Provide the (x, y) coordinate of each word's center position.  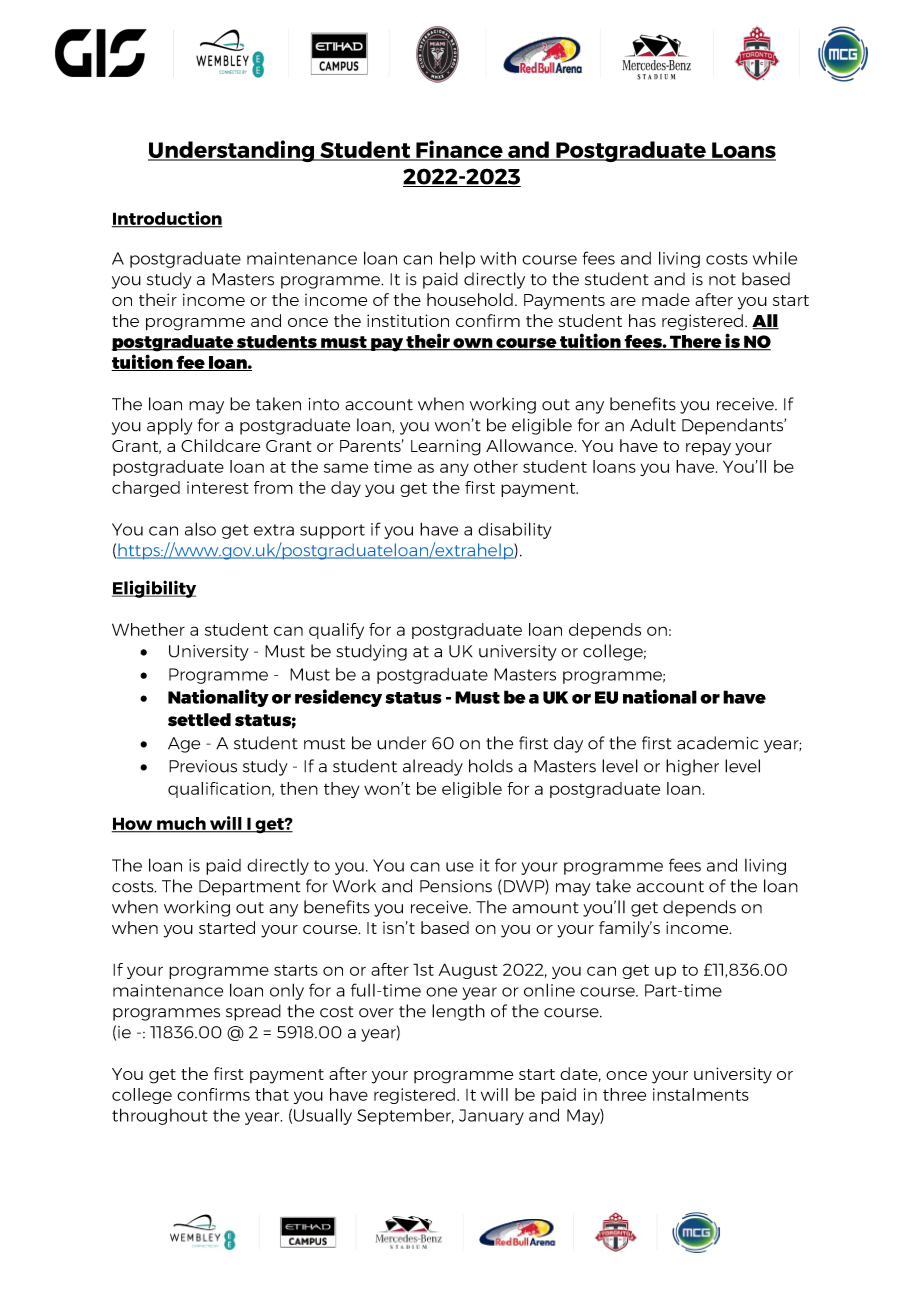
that (272, 1094)
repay (708, 449)
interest (218, 487)
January (491, 1117)
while (775, 258)
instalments (701, 1094)
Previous (203, 766)
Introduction (167, 219)
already (433, 767)
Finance (459, 150)
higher (692, 767)
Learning (446, 447)
